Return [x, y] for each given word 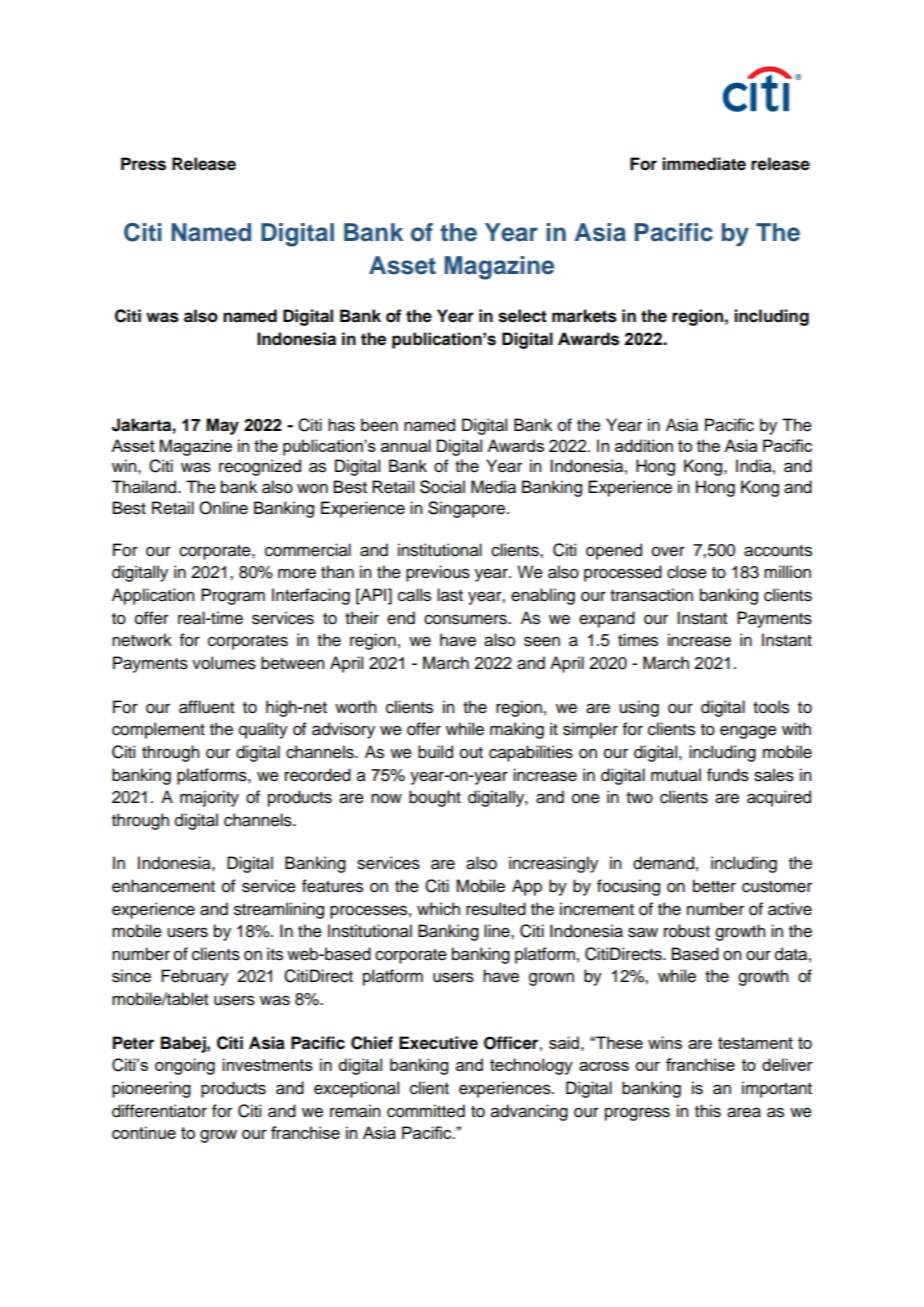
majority [209, 798]
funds [728, 775]
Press [143, 164]
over [668, 551]
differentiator [159, 1111]
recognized [260, 467]
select [522, 316]
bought [435, 798]
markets [584, 316]
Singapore [468, 509]
